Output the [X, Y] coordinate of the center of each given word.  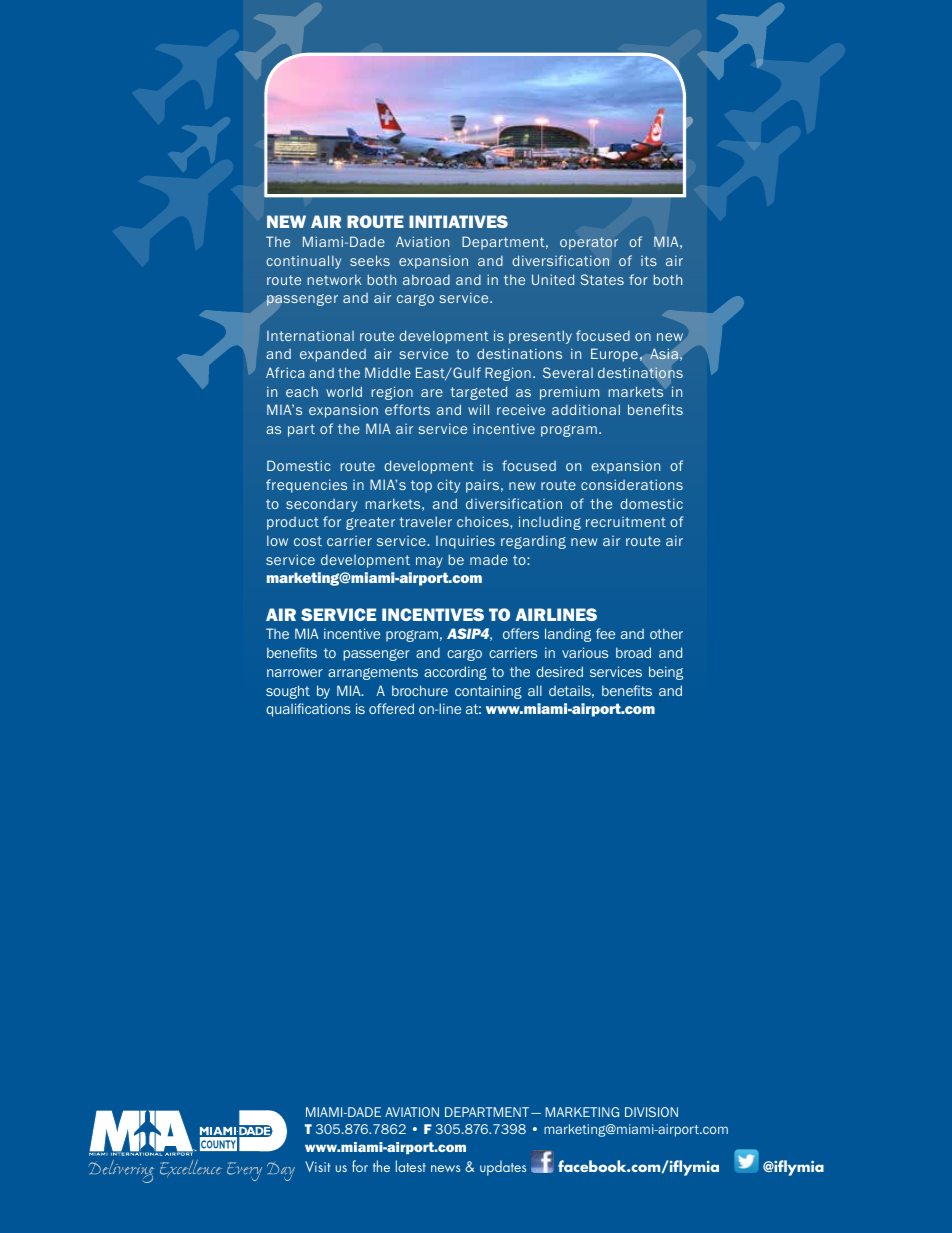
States [602, 279]
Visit [317, 1166]
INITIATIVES [458, 221]
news [445, 1168]
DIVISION [651, 1112]
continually [303, 262]
